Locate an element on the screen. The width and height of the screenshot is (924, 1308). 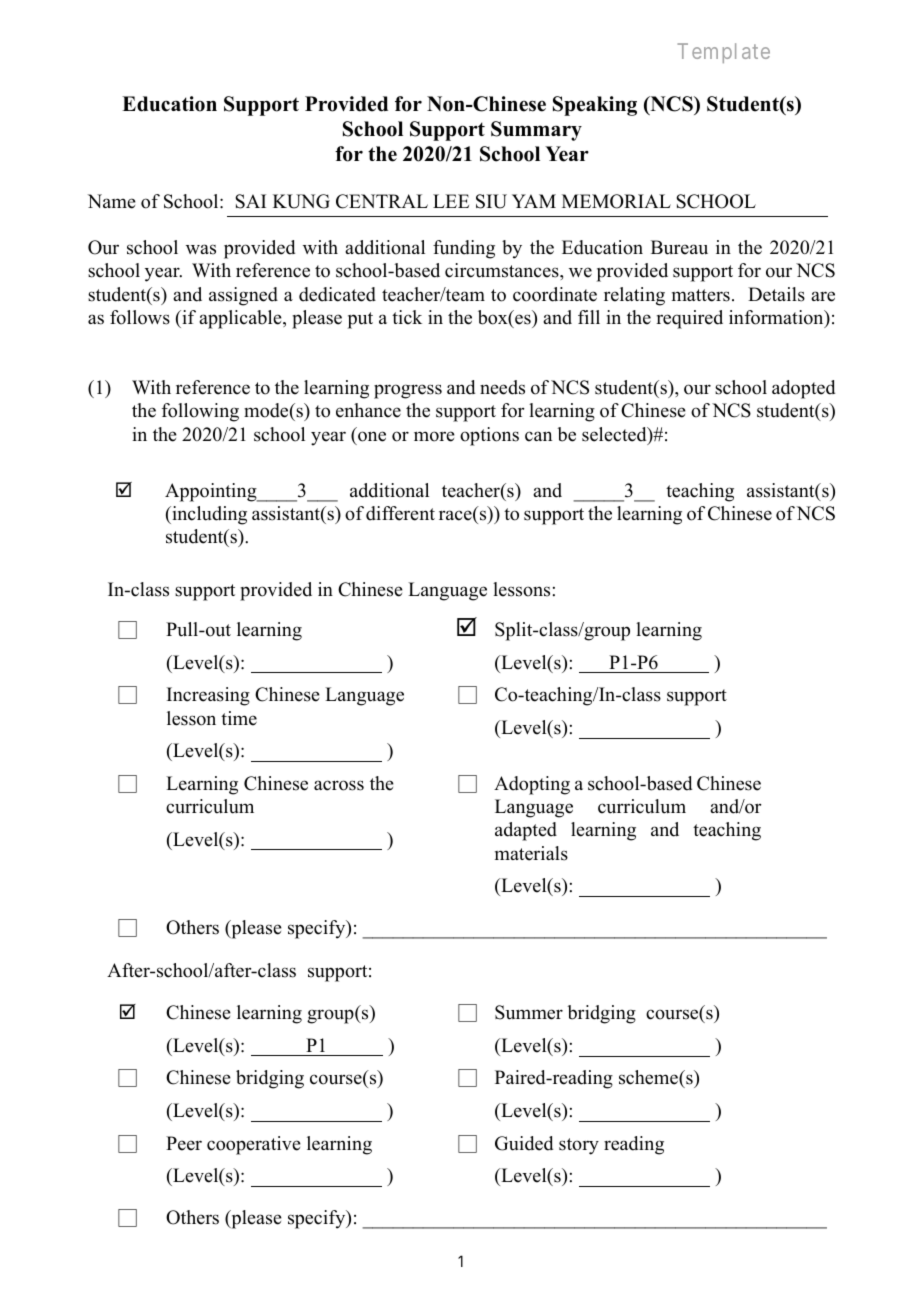
Template is located at coordinates (724, 53).
